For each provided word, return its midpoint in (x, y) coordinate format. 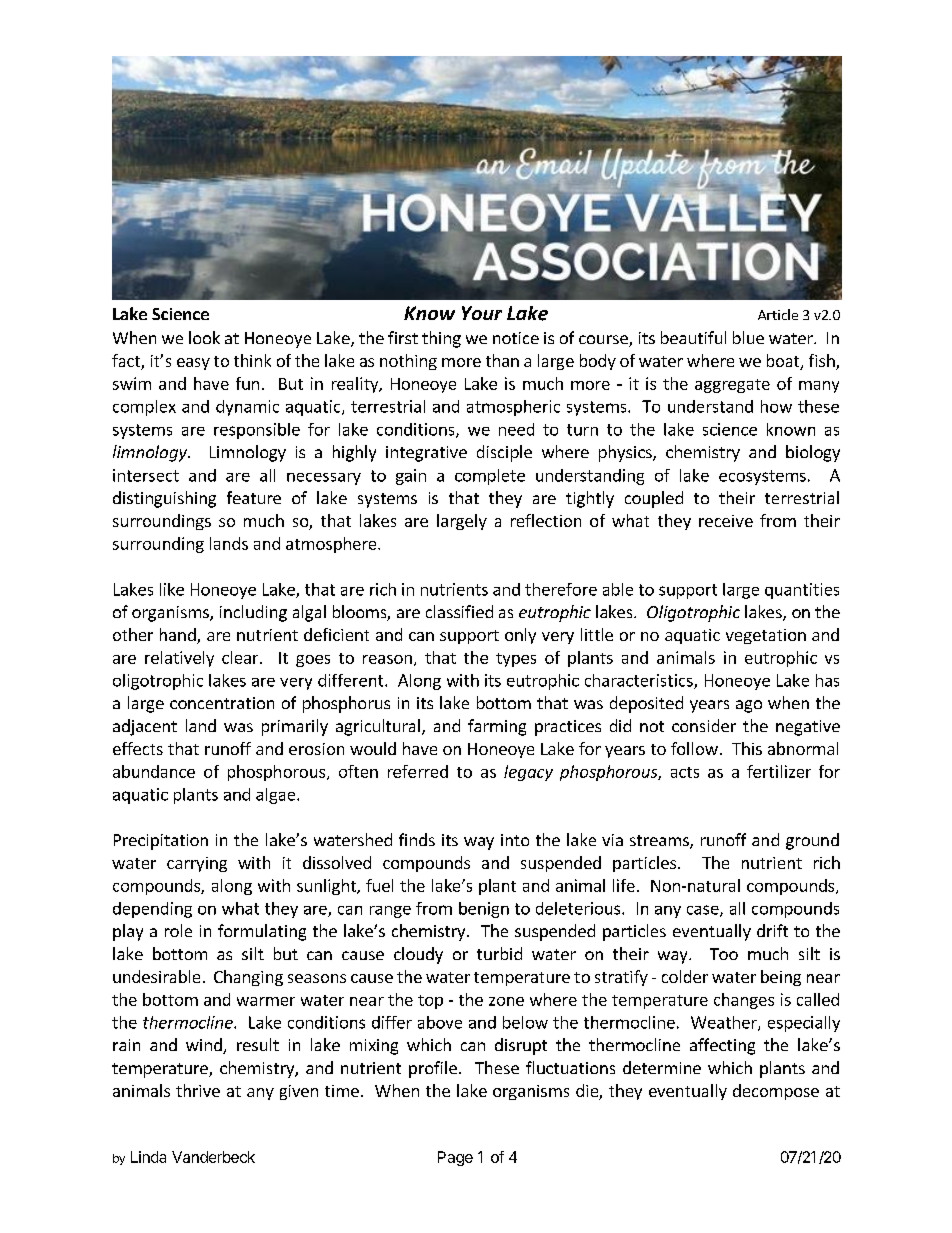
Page (455, 1158)
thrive (198, 1090)
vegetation (766, 636)
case (704, 911)
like (172, 589)
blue (748, 337)
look (204, 337)
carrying (197, 864)
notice (516, 338)
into (515, 840)
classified (459, 611)
